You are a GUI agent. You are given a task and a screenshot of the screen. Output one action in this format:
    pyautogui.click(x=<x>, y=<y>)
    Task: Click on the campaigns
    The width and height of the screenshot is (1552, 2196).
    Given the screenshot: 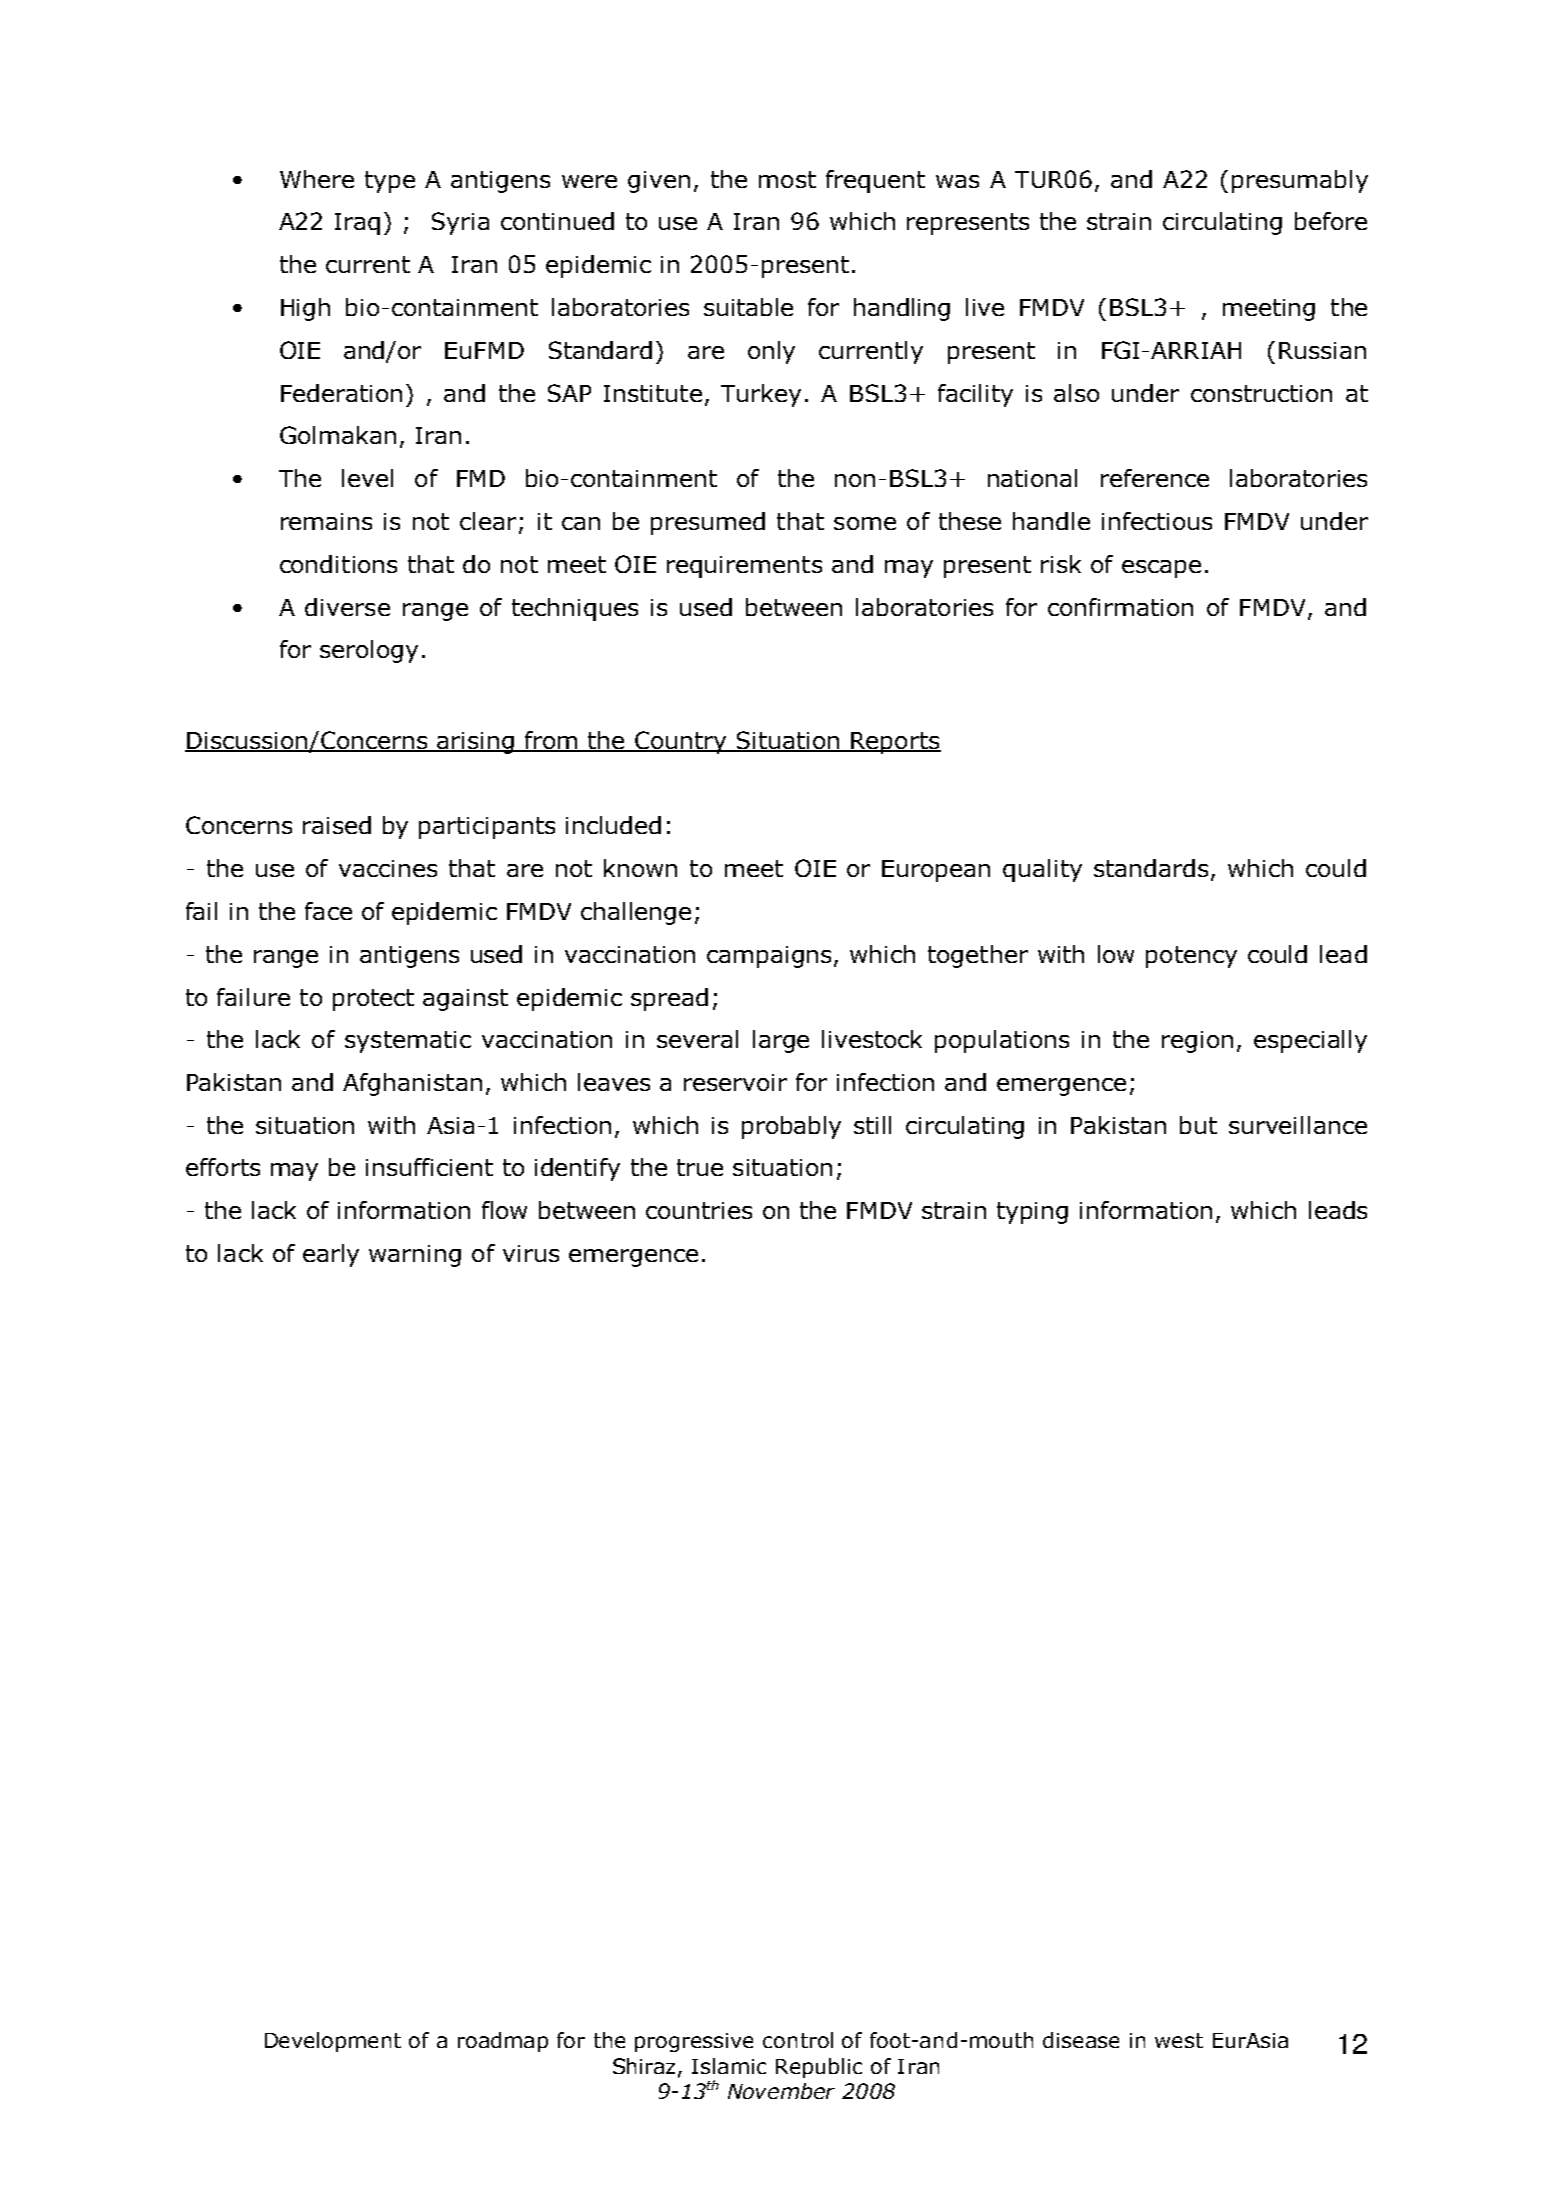 What is the action you would take?
    pyautogui.click(x=769, y=957)
